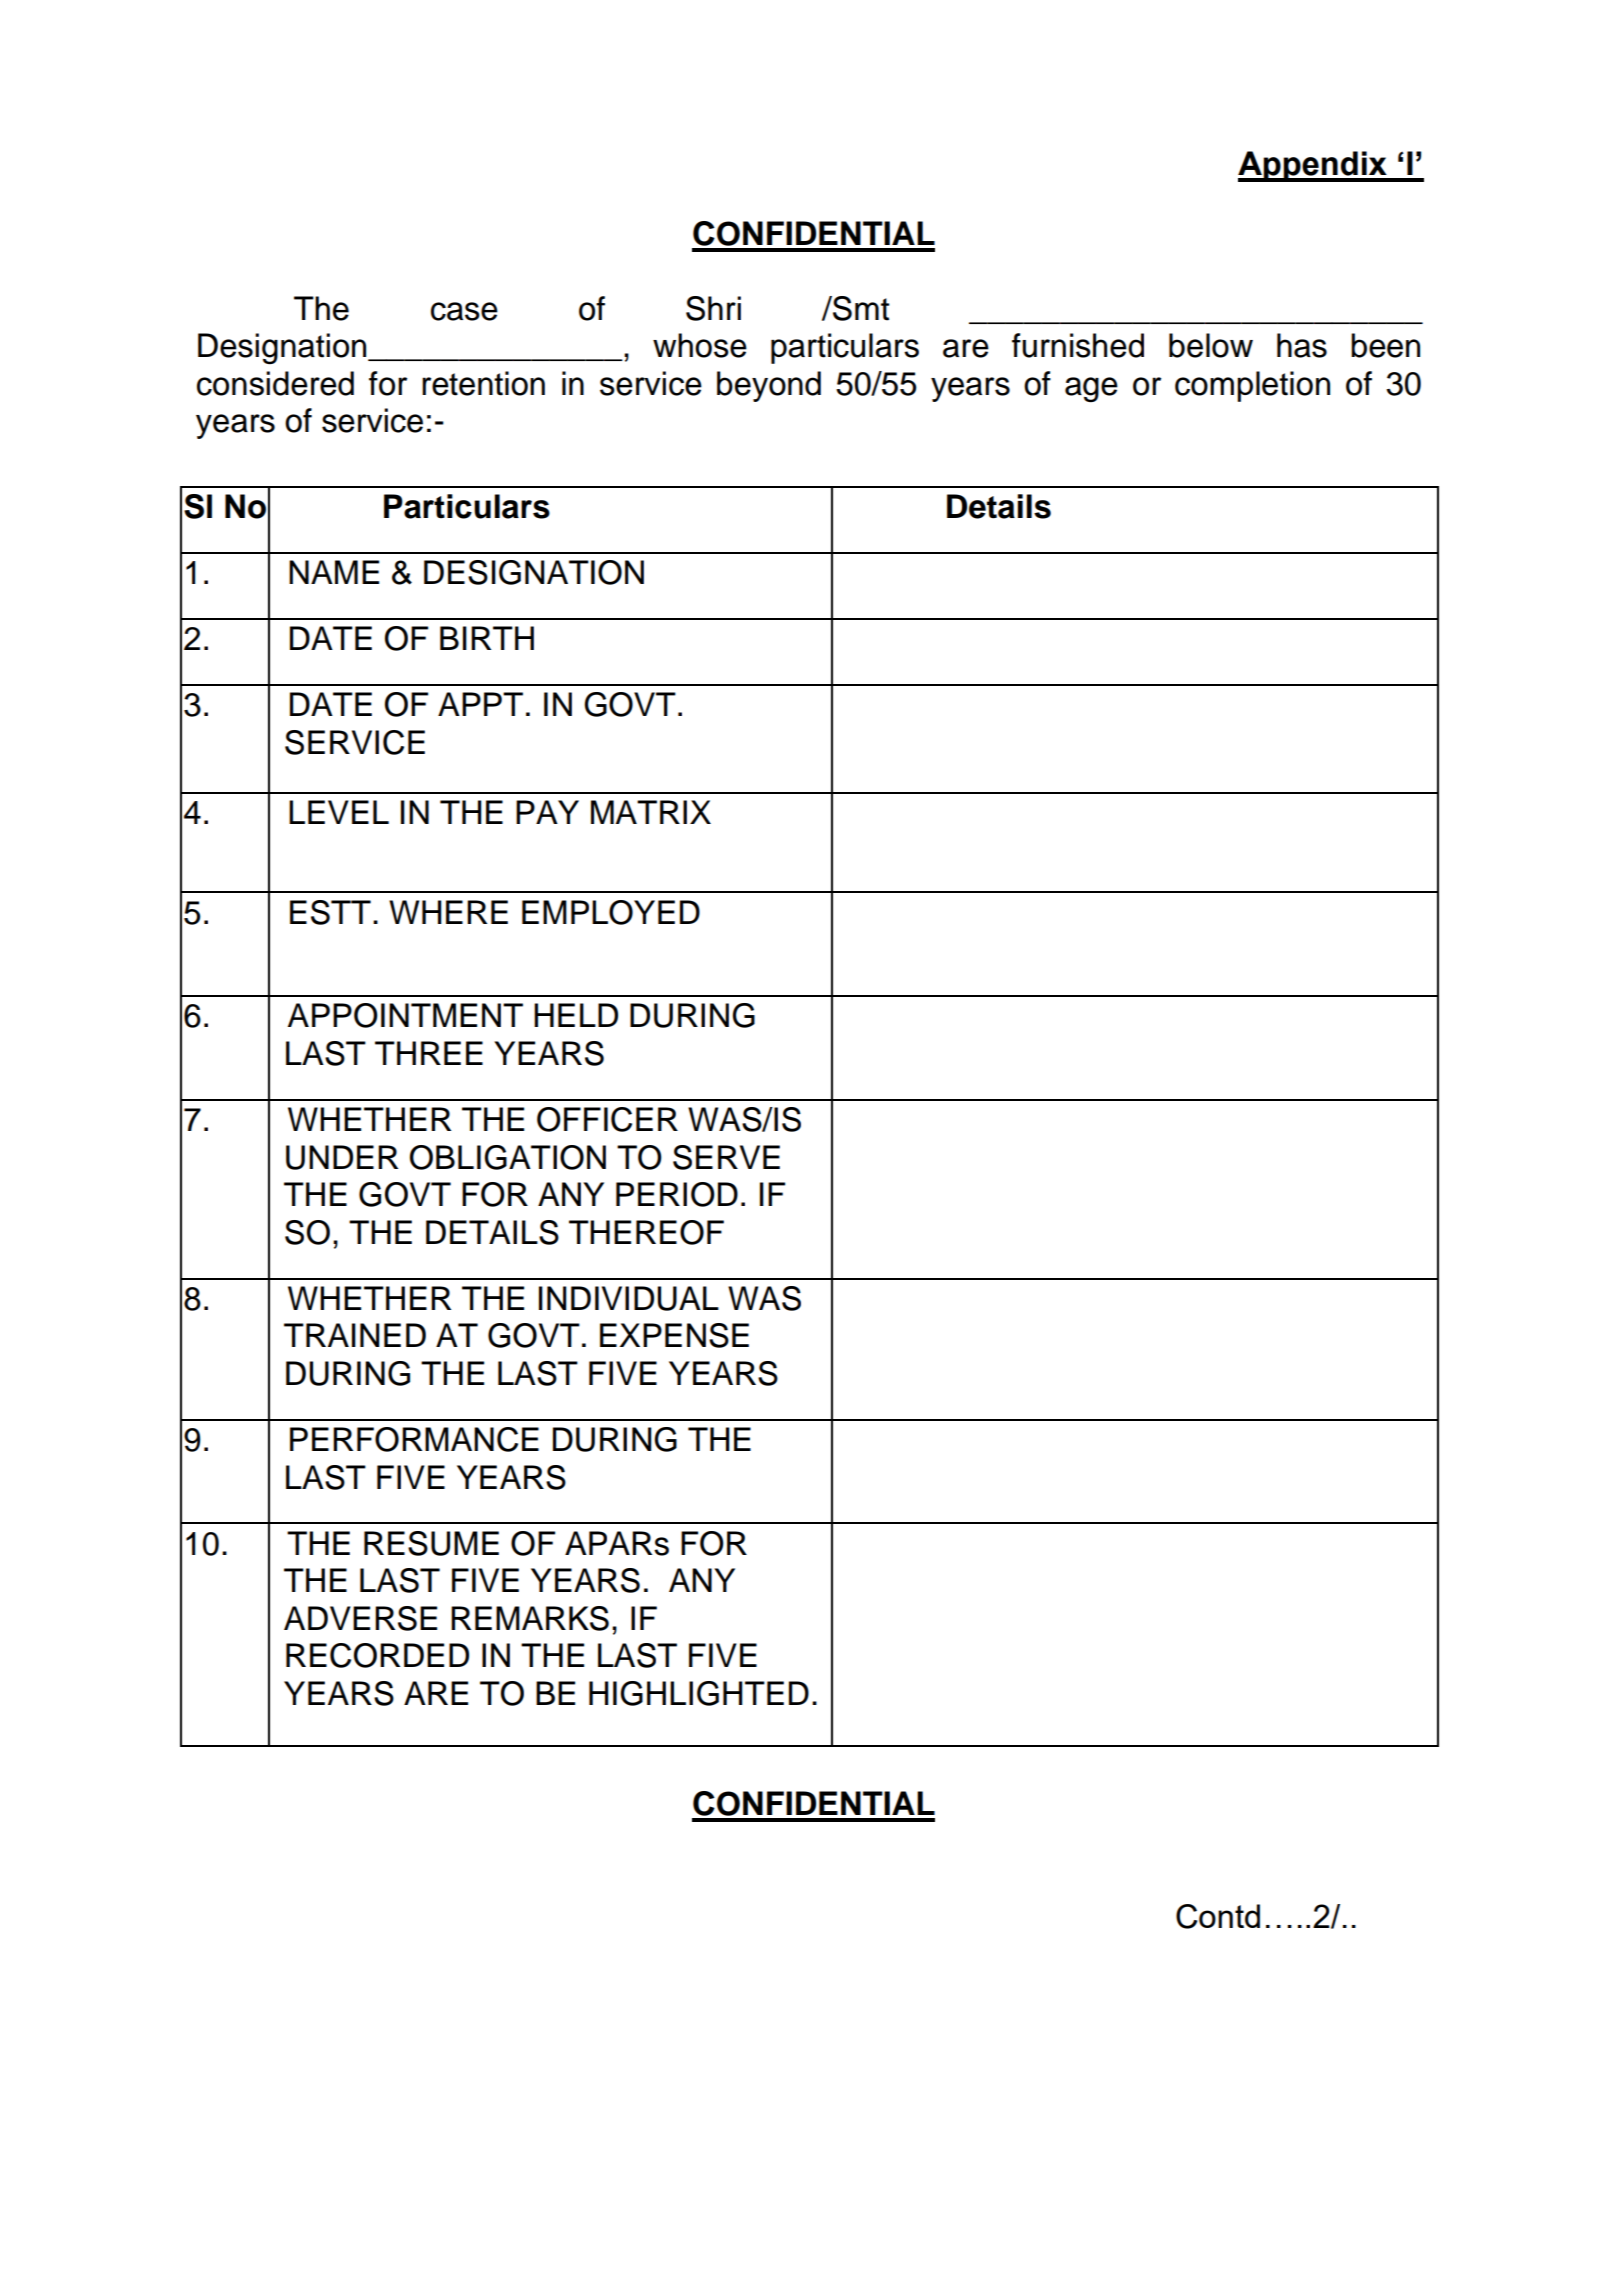  Describe the element at coordinates (464, 311) in the screenshot. I see `case` at that location.
